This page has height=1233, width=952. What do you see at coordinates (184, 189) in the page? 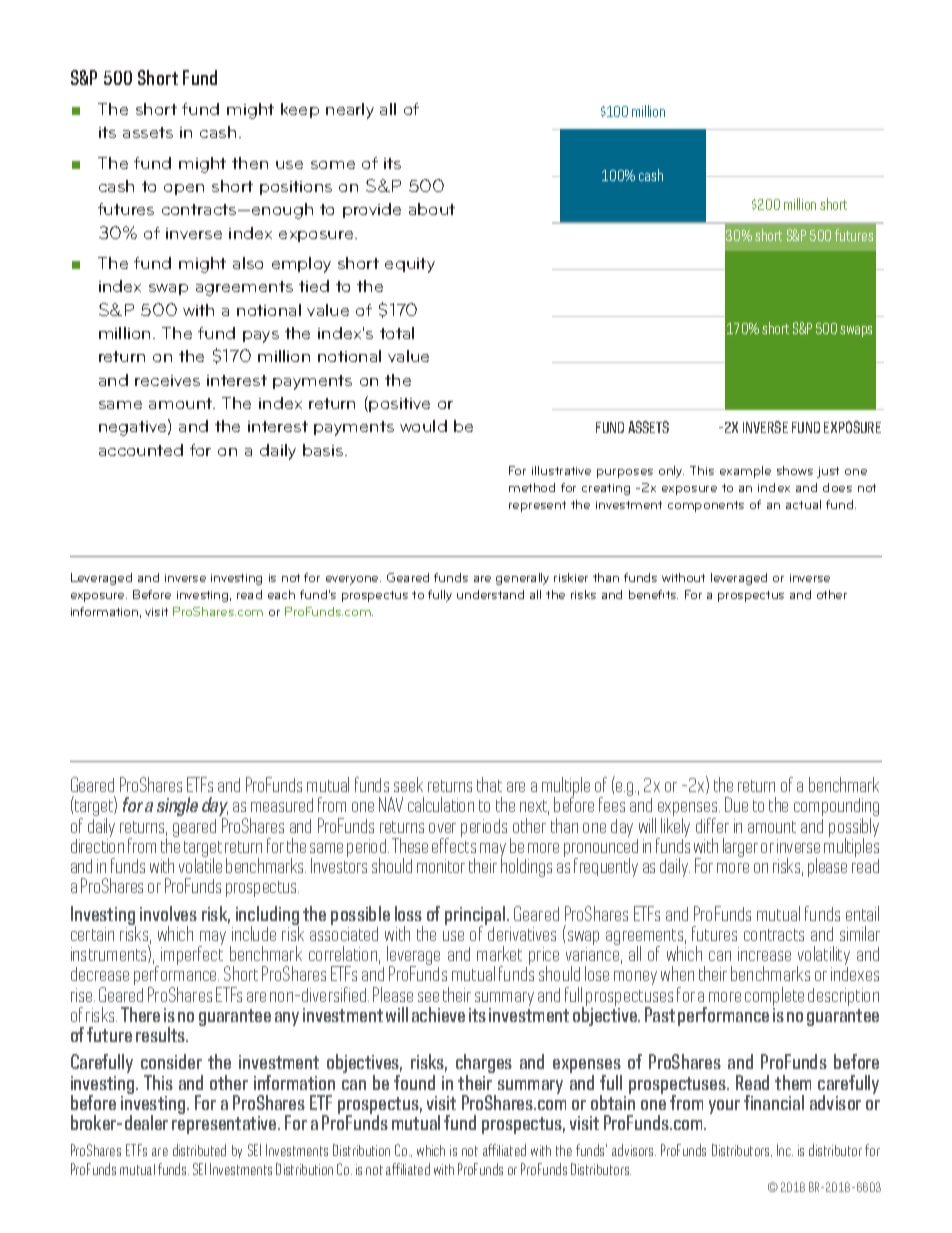
I see `open` at bounding box center [184, 189].
